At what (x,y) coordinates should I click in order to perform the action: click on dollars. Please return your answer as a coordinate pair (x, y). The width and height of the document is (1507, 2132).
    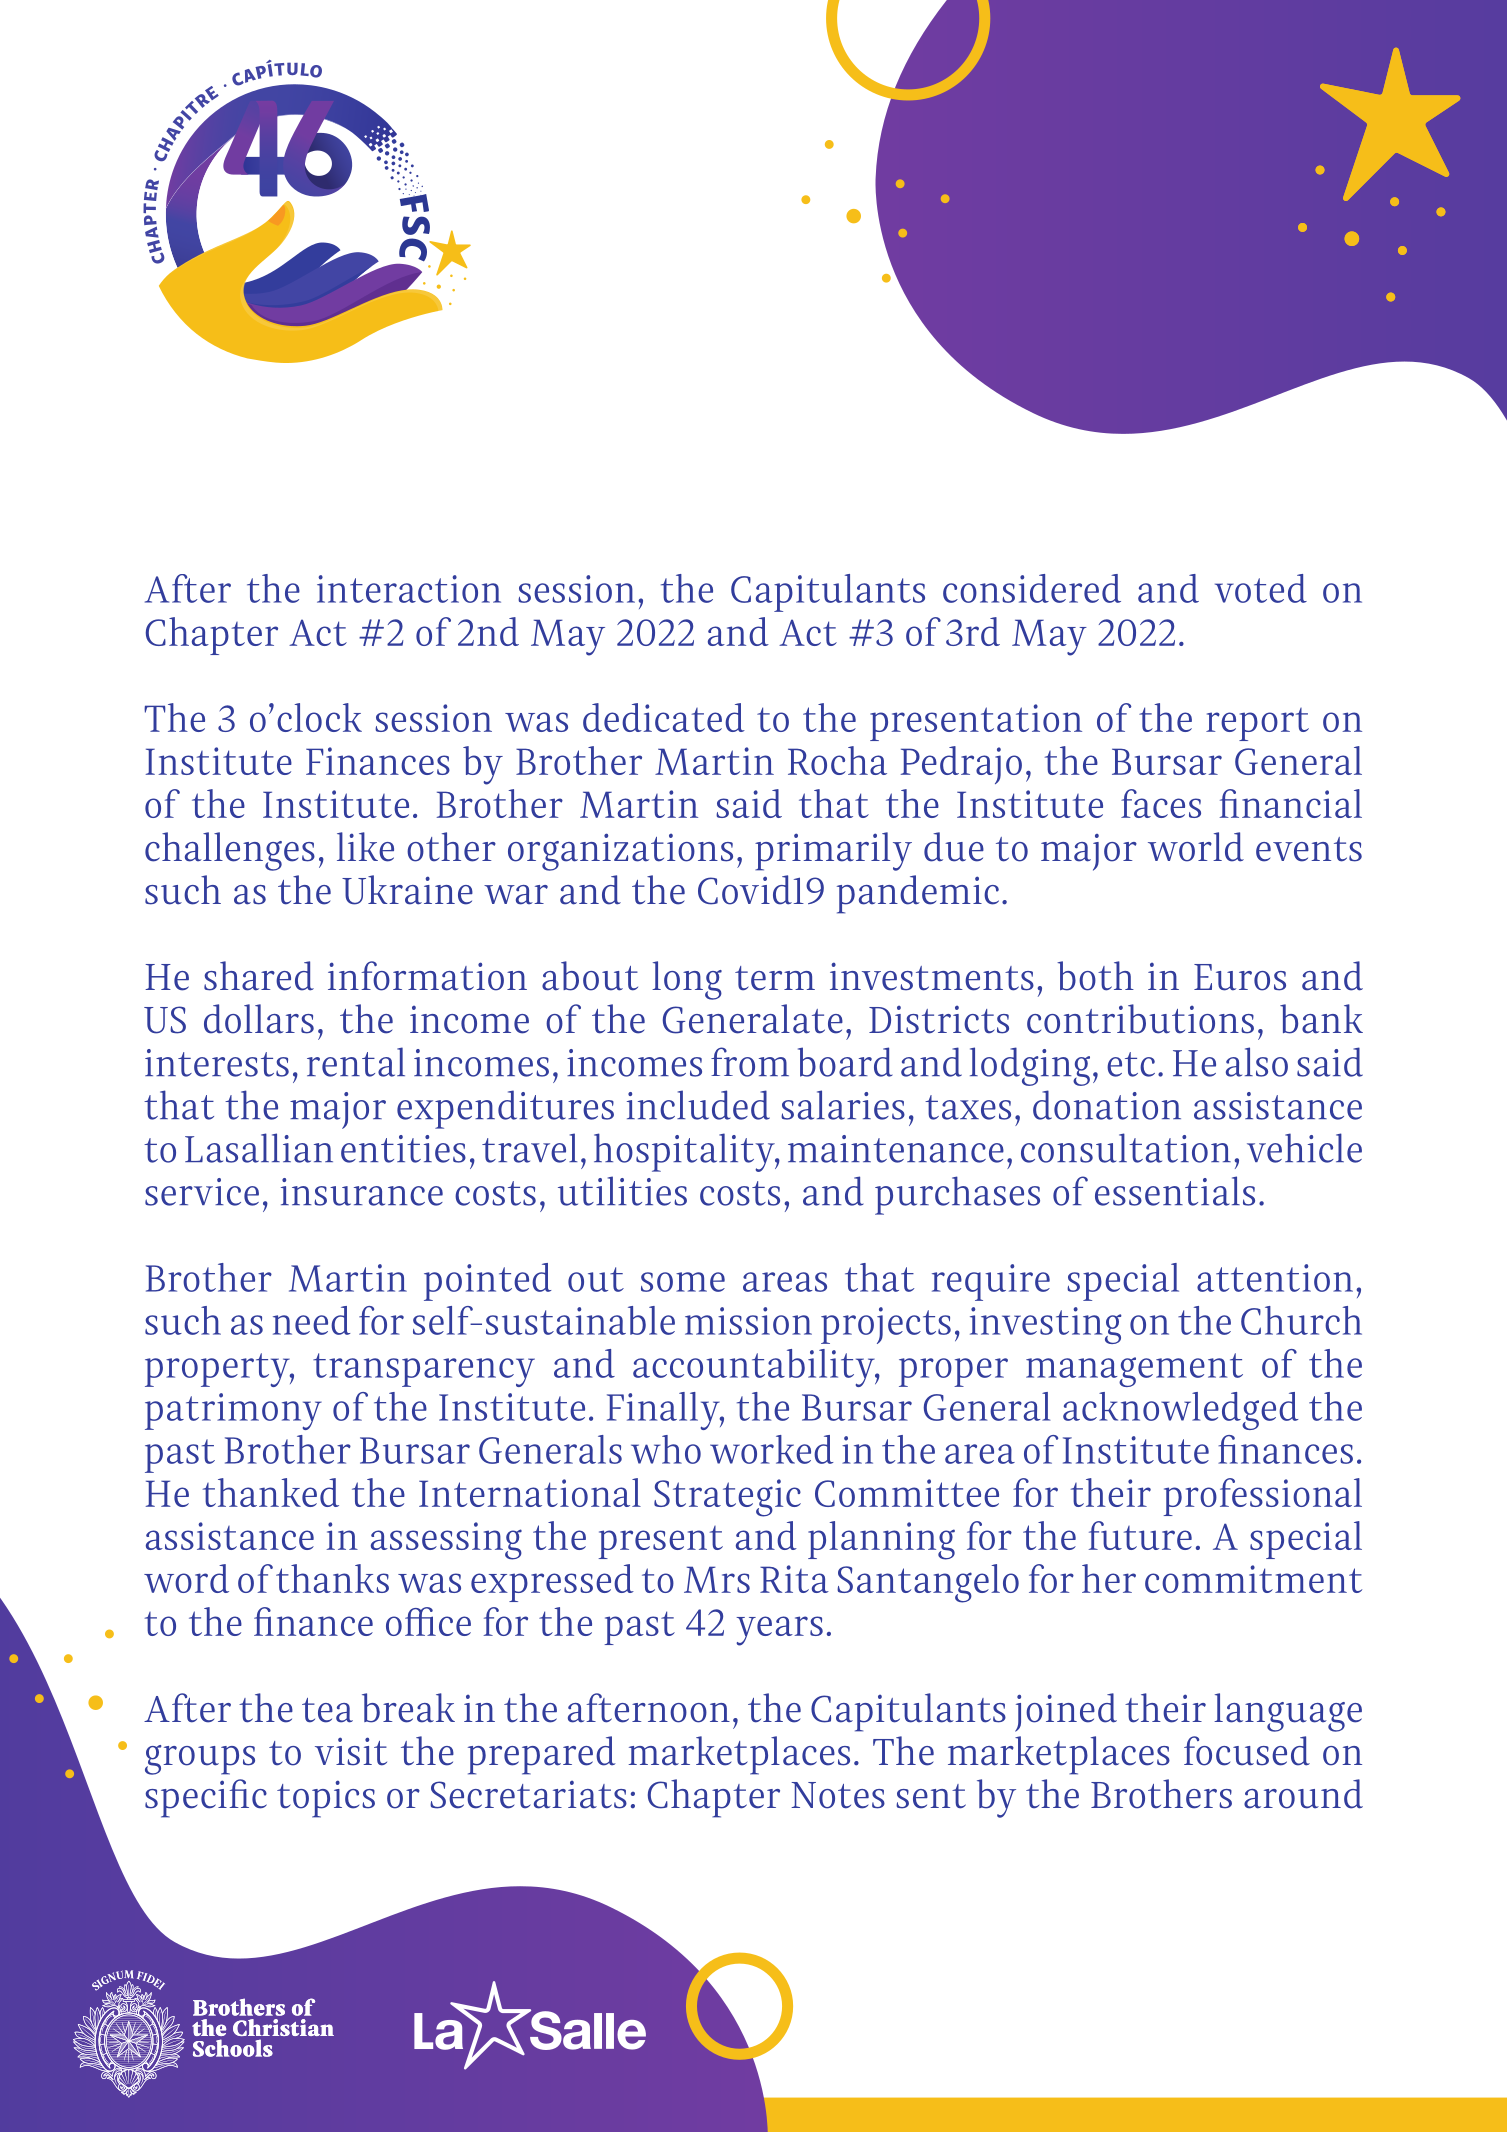
    Looking at the image, I should click on (259, 1019).
